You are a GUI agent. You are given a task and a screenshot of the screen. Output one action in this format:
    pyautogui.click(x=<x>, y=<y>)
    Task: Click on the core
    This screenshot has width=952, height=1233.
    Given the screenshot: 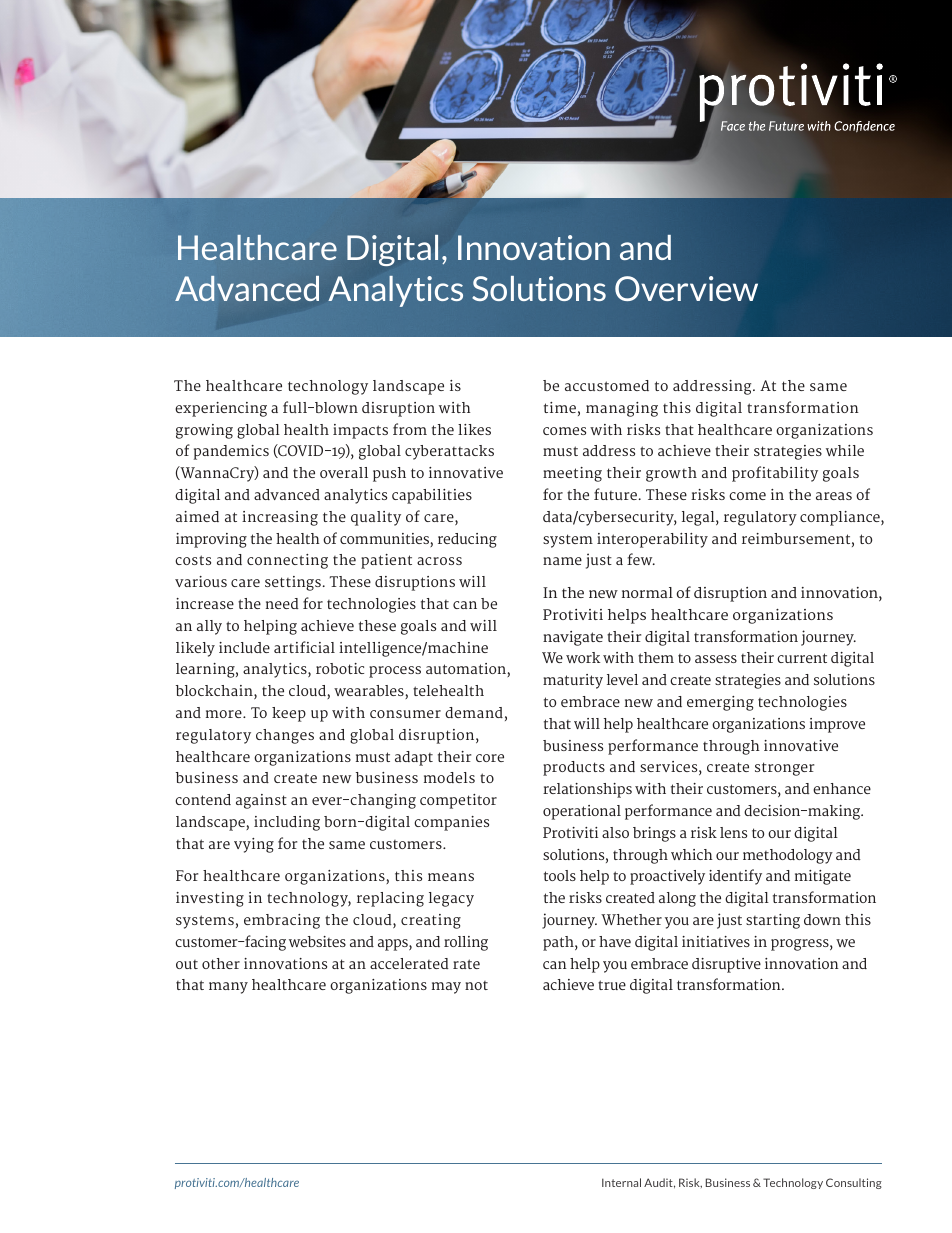 What is the action you would take?
    pyautogui.click(x=490, y=758)
